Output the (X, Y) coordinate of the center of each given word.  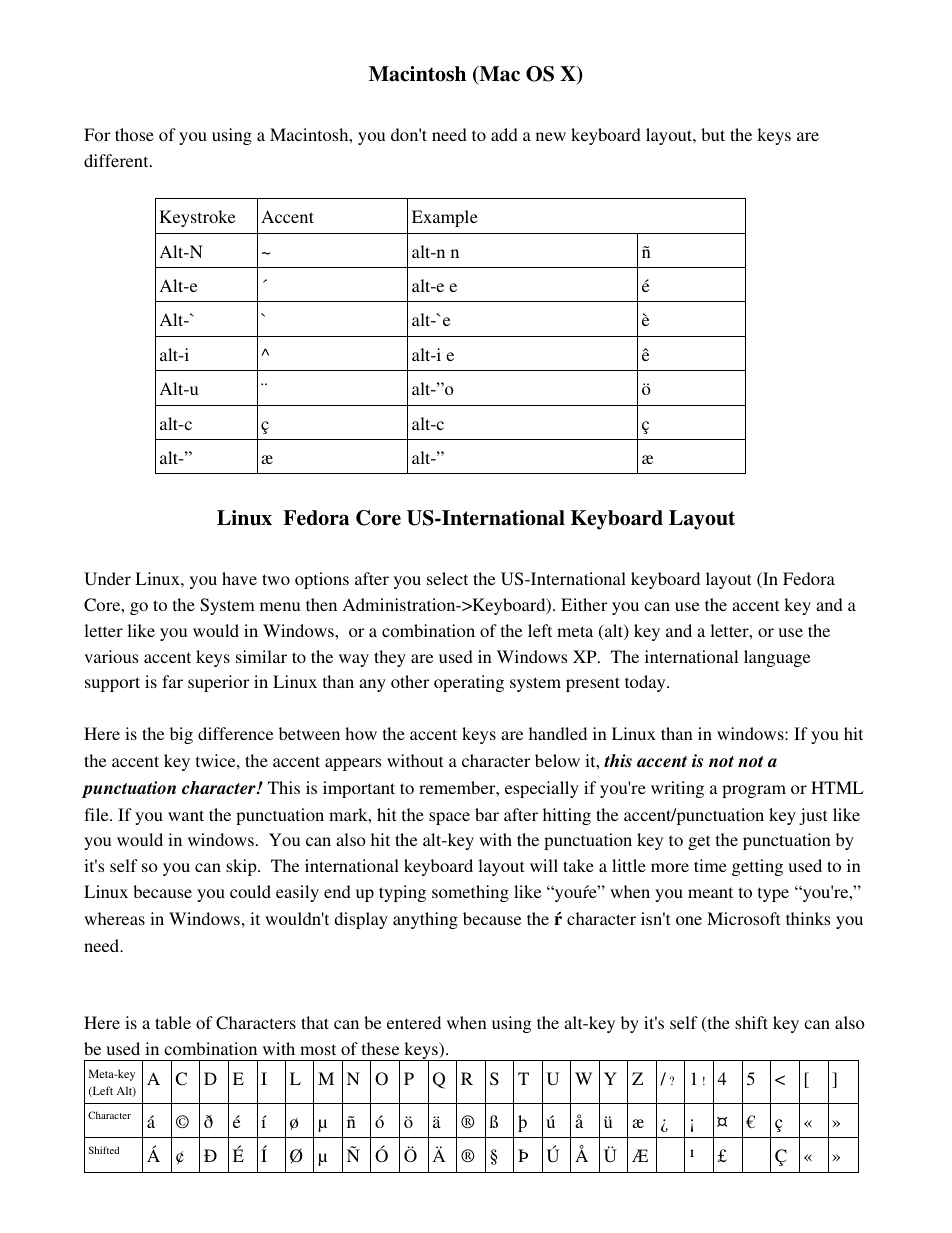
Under (107, 579)
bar (487, 814)
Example (445, 218)
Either (584, 604)
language (777, 658)
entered (414, 1022)
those (134, 134)
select (447, 578)
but (713, 134)
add (504, 134)
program (754, 791)
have (239, 578)
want (186, 815)
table (173, 1022)
